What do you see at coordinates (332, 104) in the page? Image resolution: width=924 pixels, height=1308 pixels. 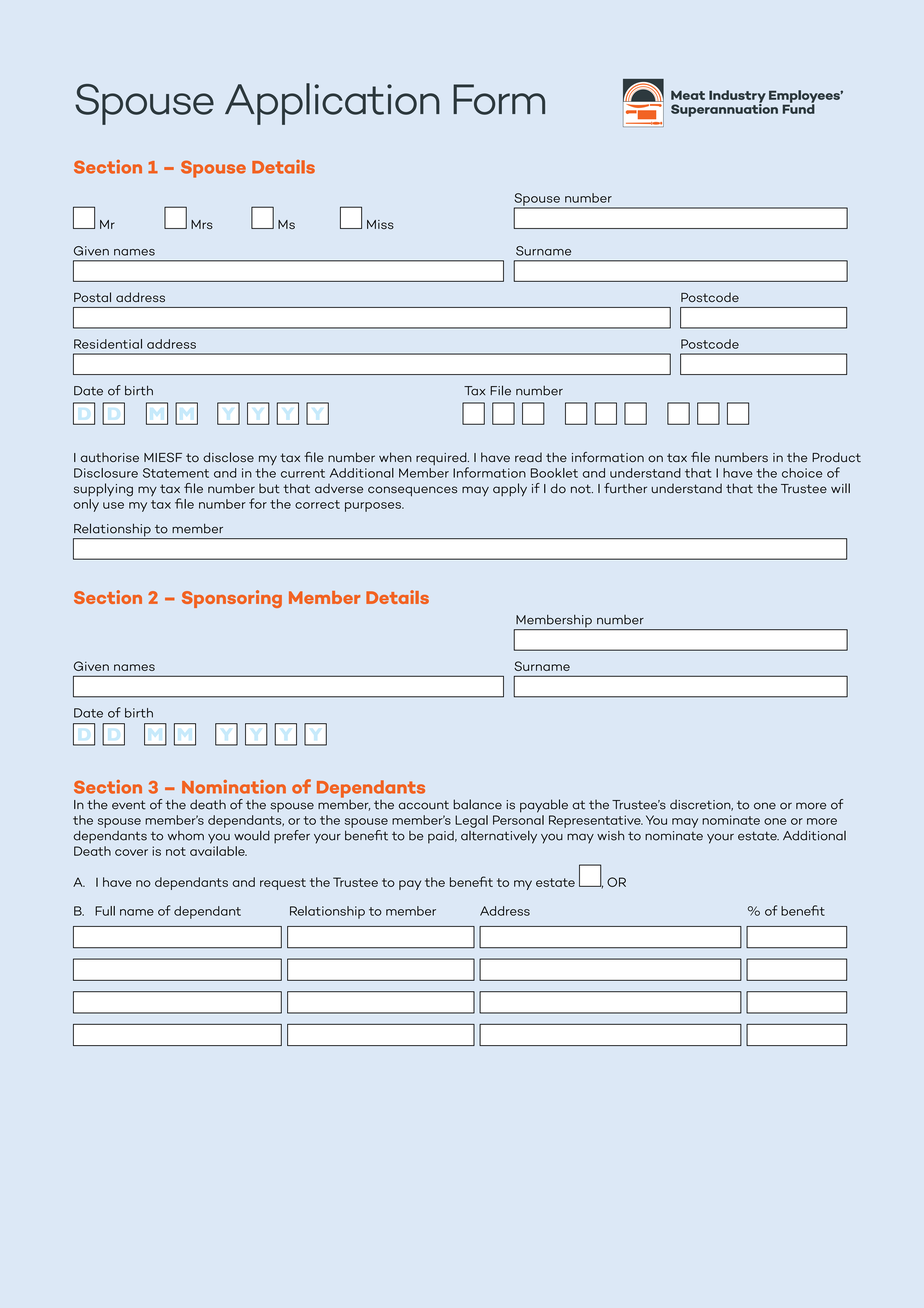 I see `Application` at bounding box center [332, 104].
